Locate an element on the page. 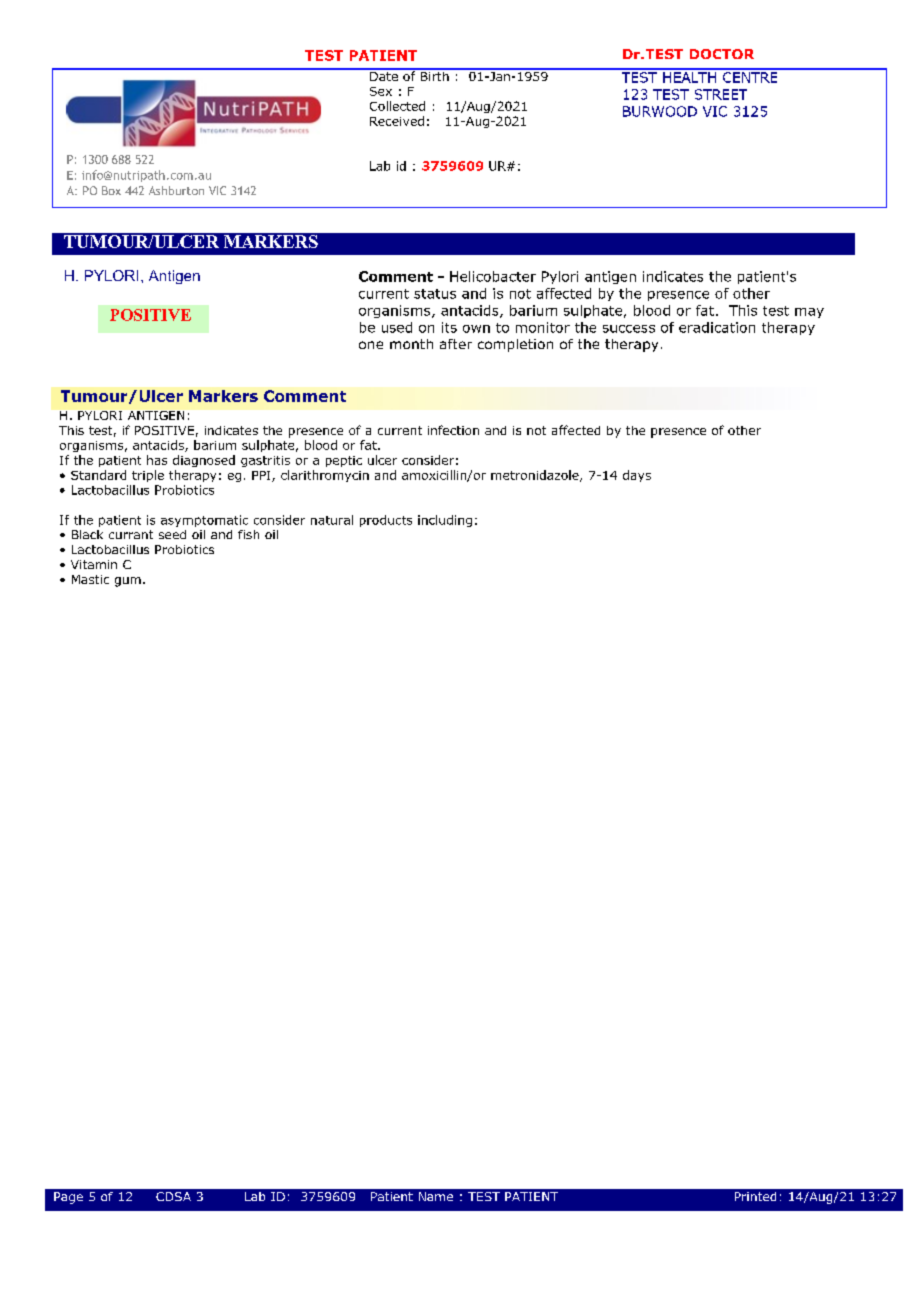  infection is located at coordinates (453, 430).
